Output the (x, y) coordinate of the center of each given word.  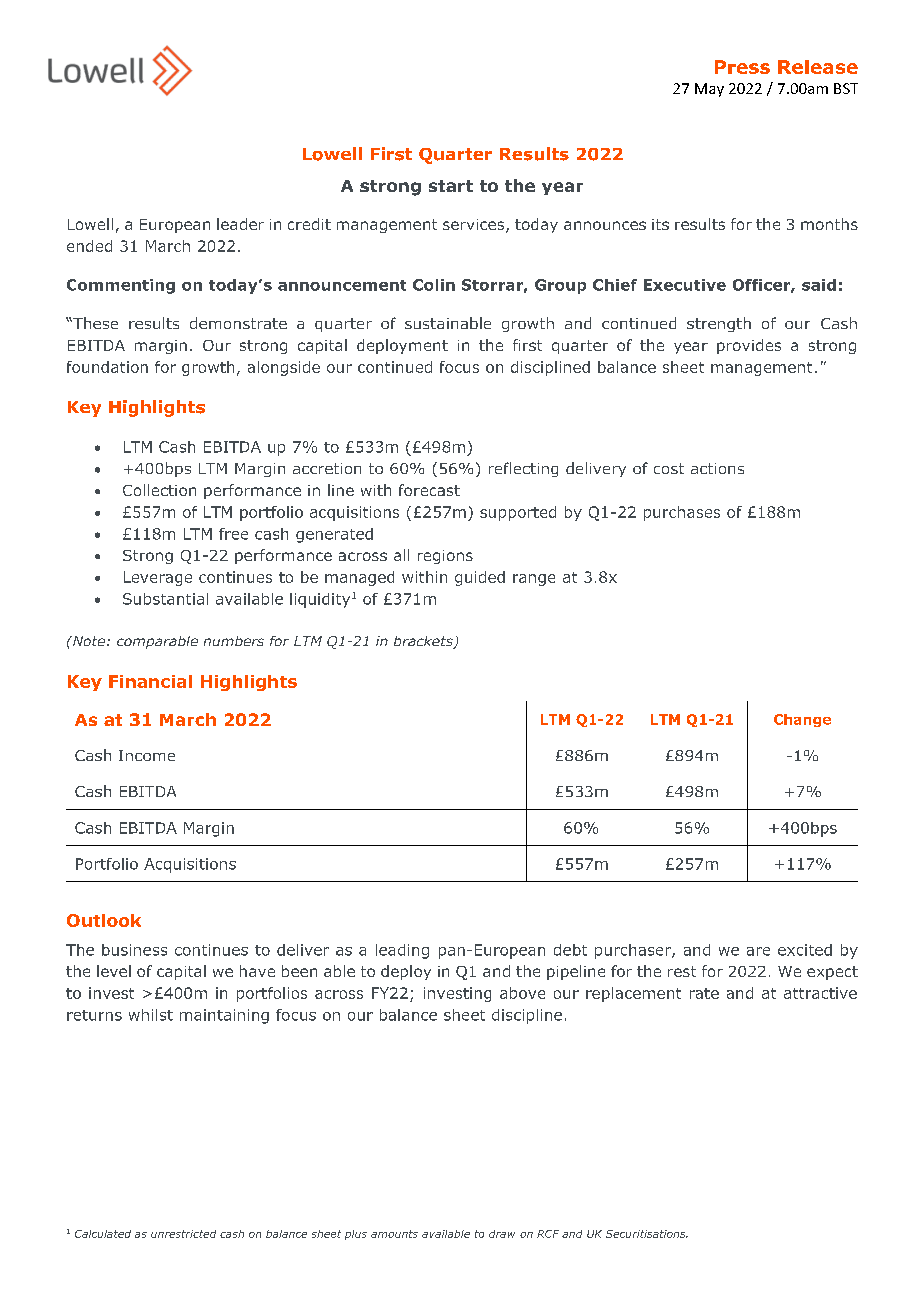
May (709, 90)
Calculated (103, 1234)
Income (147, 755)
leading (402, 951)
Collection (159, 490)
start (451, 186)
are (758, 951)
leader (240, 224)
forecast (429, 490)
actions (717, 468)
